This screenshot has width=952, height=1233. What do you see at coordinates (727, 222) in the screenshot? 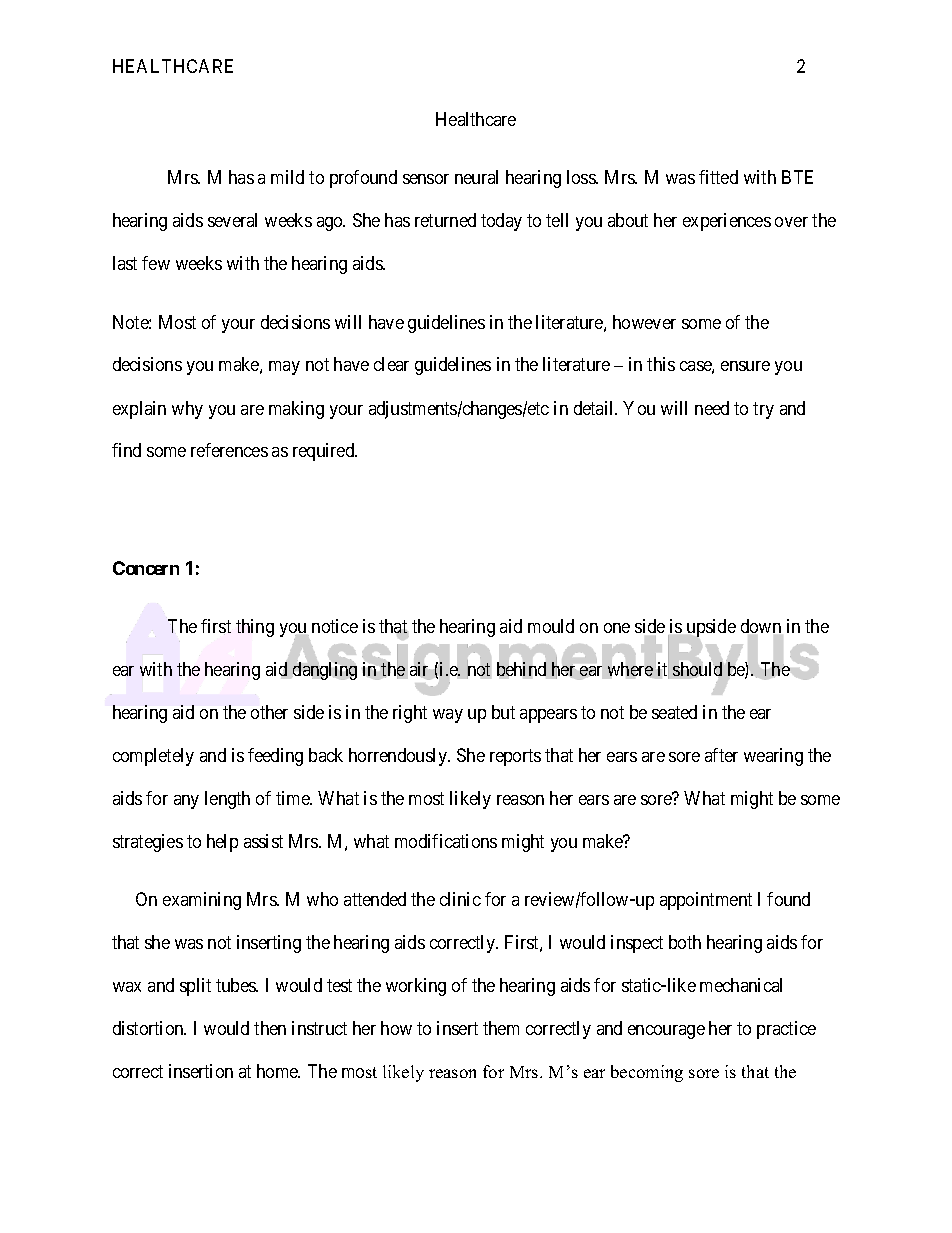
I see `experiences` at bounding box center [727, 222].
